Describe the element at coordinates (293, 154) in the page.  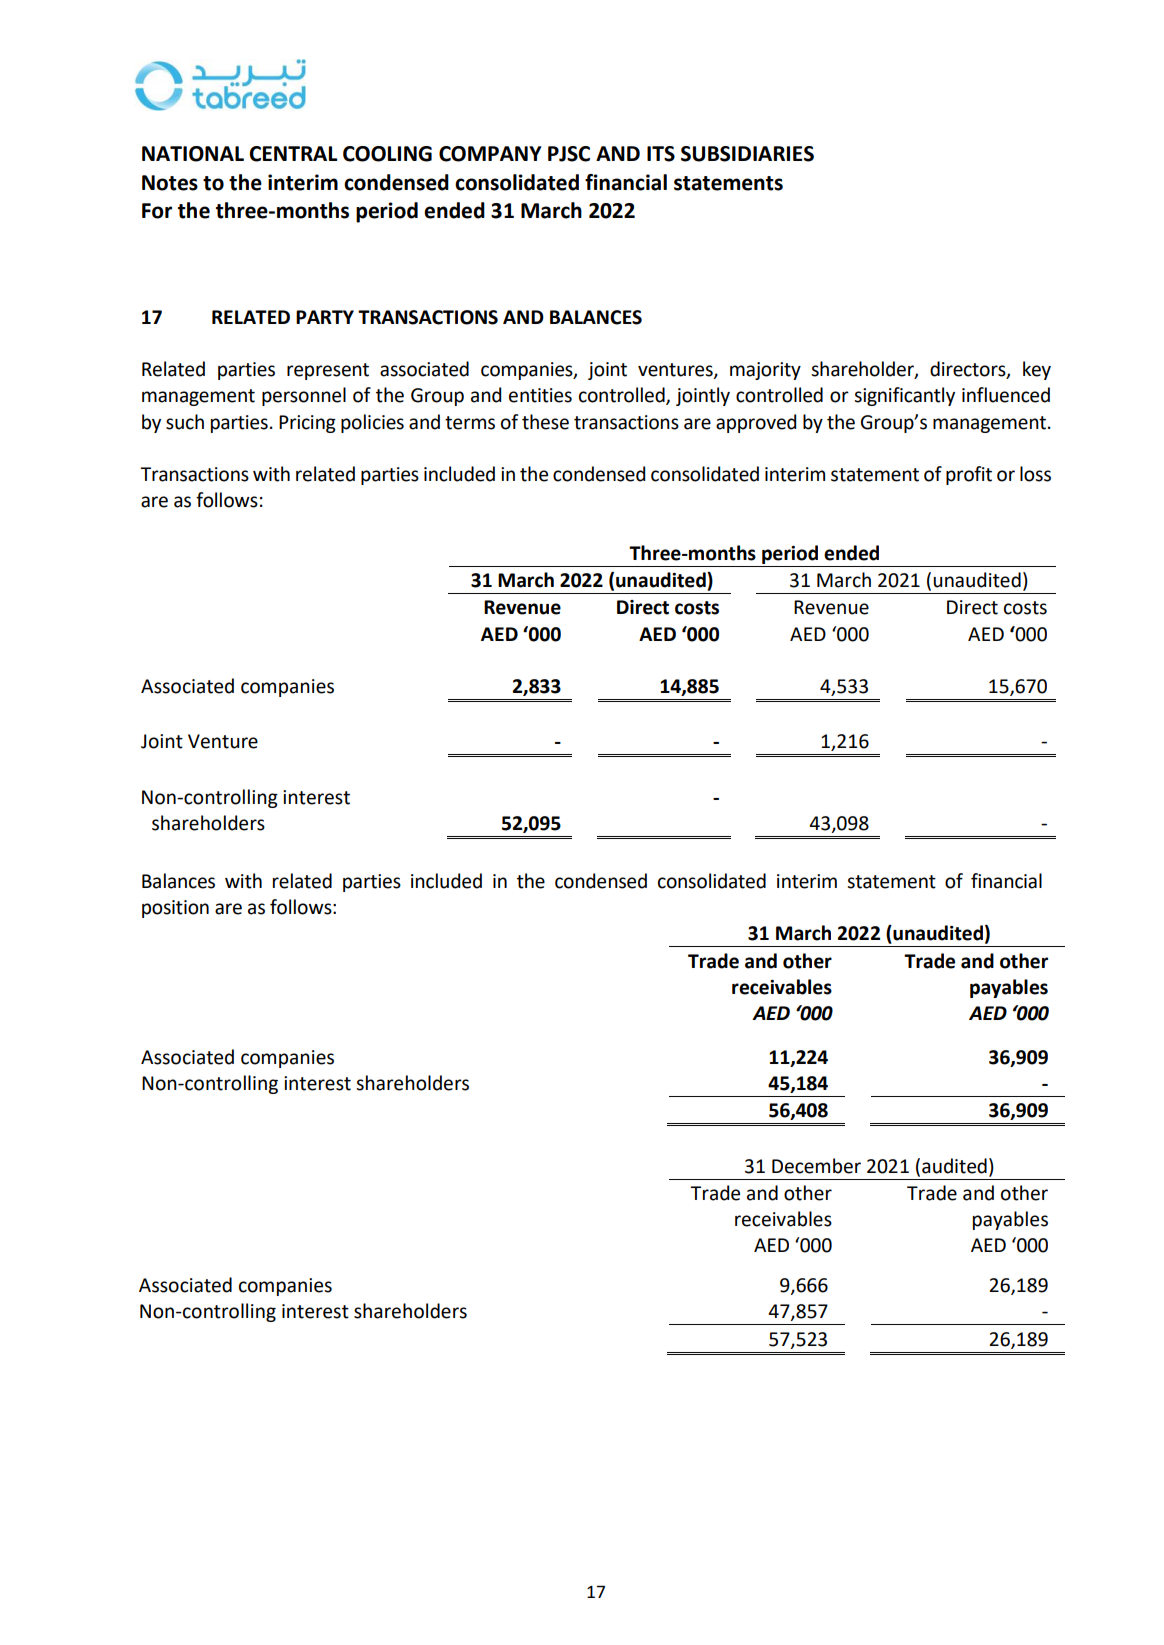
I see `CENTRAL` at that location.
